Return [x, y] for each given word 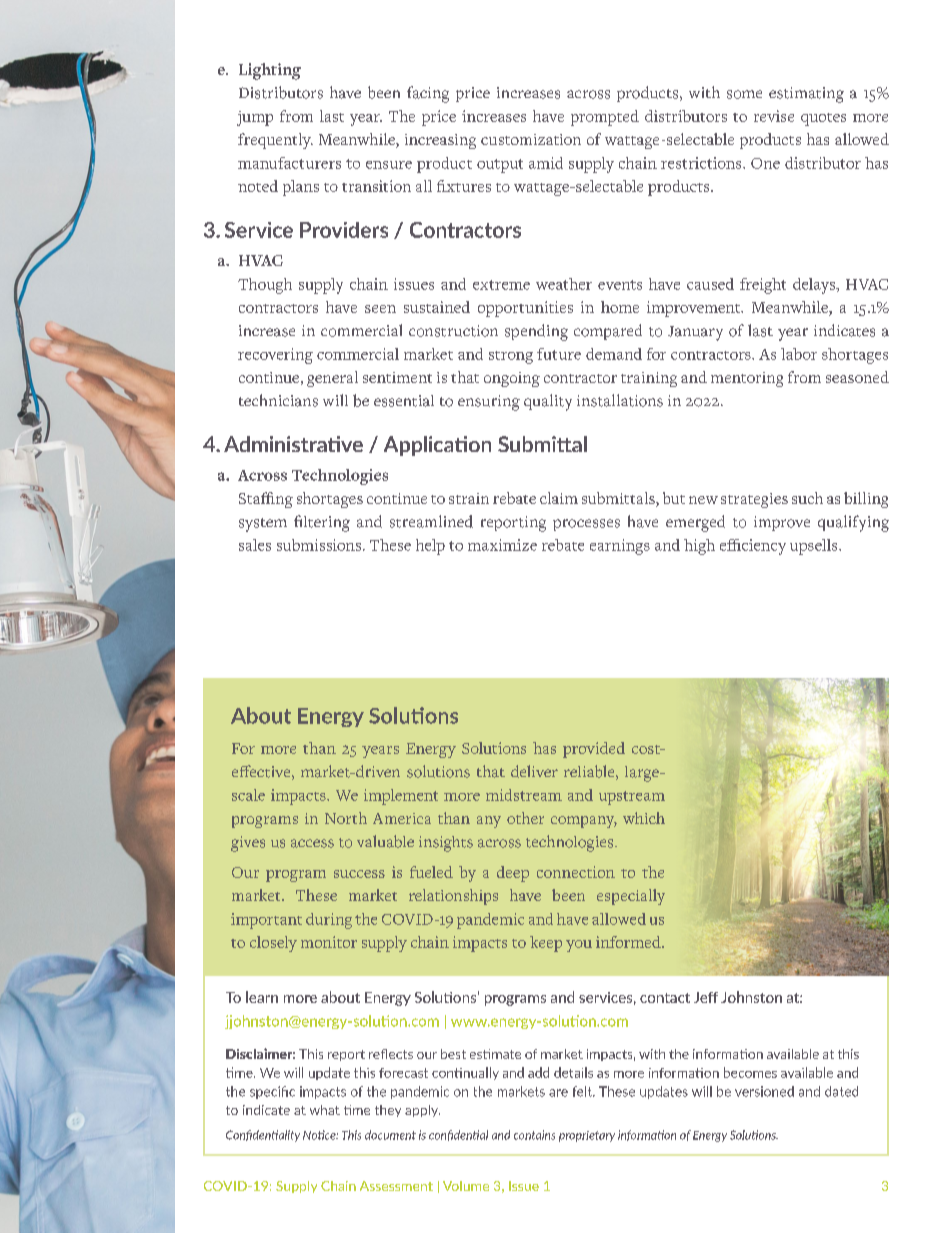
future [559, 354]
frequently [275, 141]
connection [576, 872]
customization [531, 139]
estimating [806, 95]
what [325, 1110]
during [329, 921]
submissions [319, 545]
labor [799, 354]
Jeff [706, 997]
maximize [502, 545]
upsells [815, 547]
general [332, 379]
